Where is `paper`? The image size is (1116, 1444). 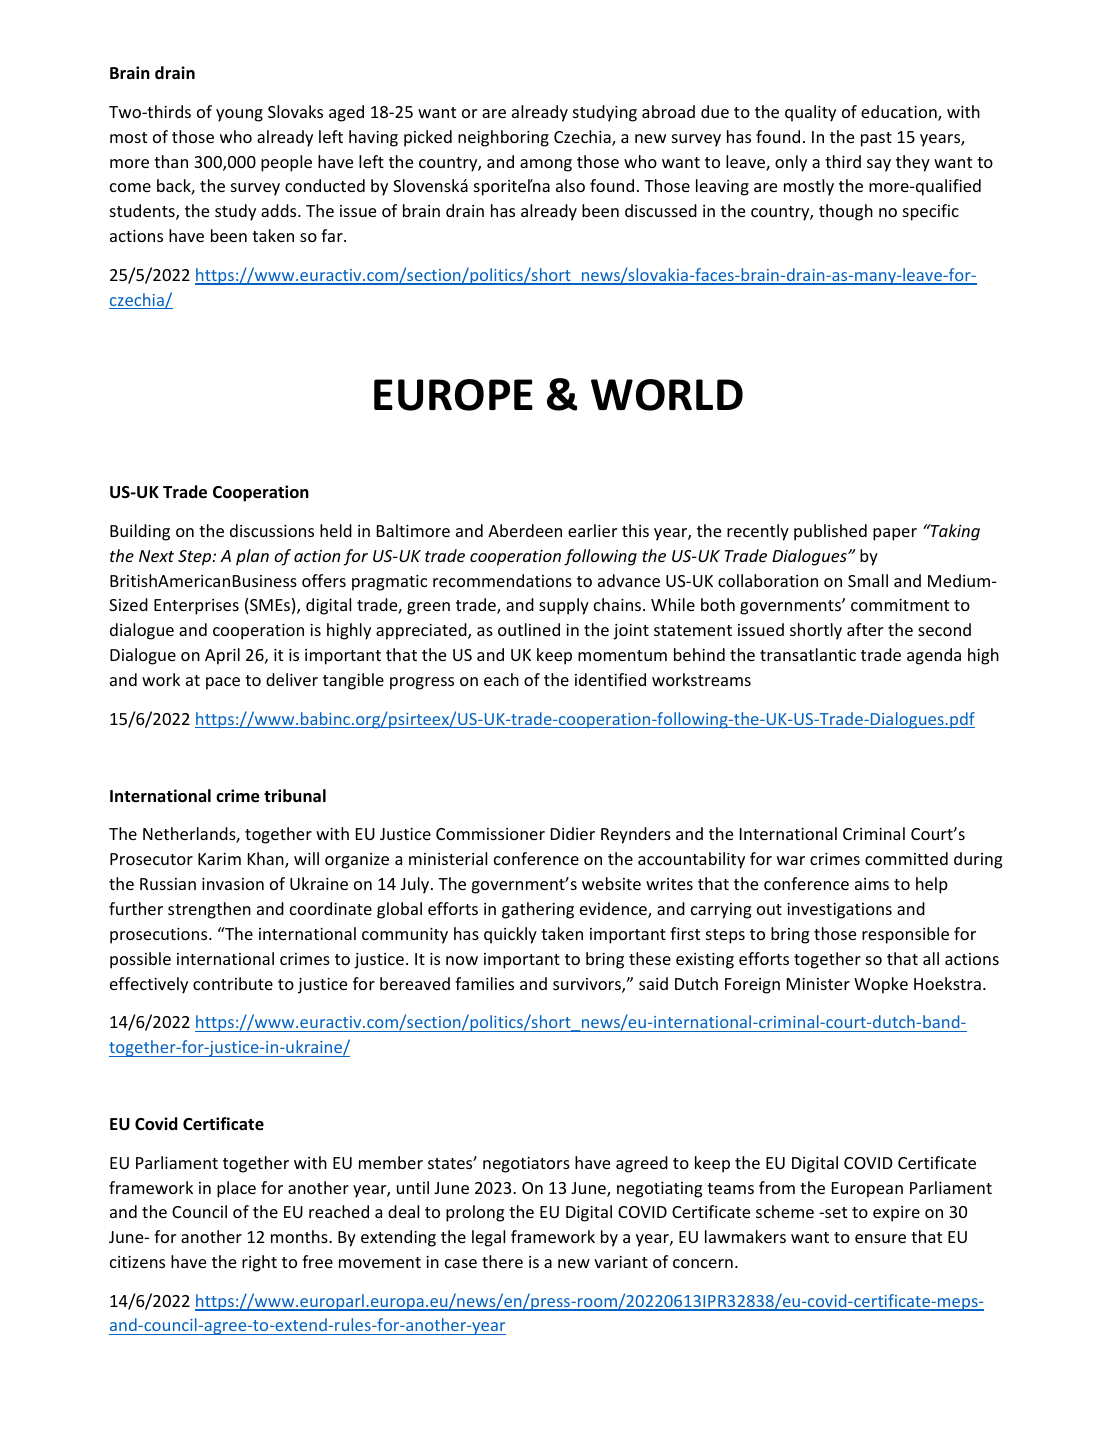 paper is located at coordinates (895, 534).
